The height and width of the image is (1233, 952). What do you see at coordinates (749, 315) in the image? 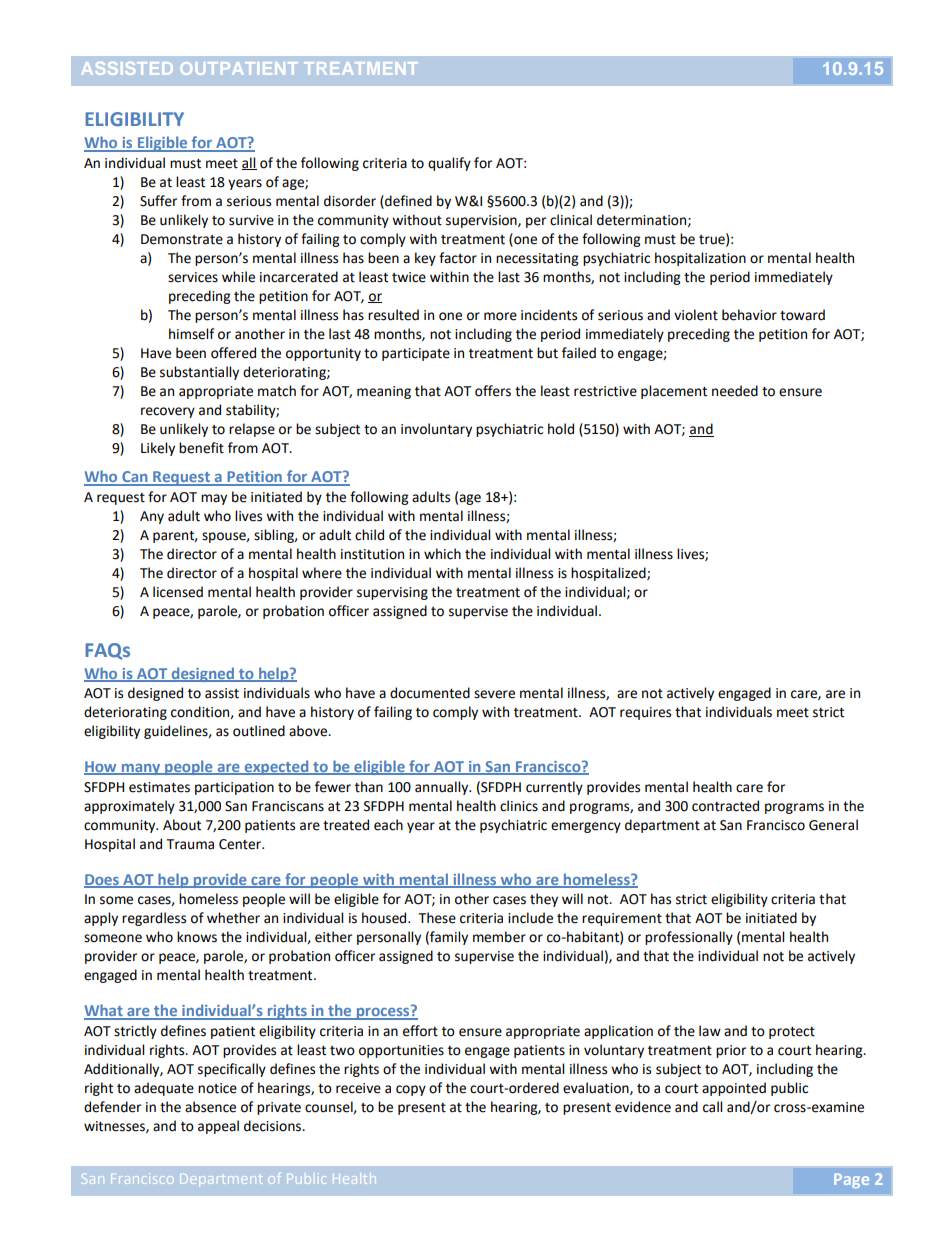
I see `behavior` at bounding box center [749, 315].
